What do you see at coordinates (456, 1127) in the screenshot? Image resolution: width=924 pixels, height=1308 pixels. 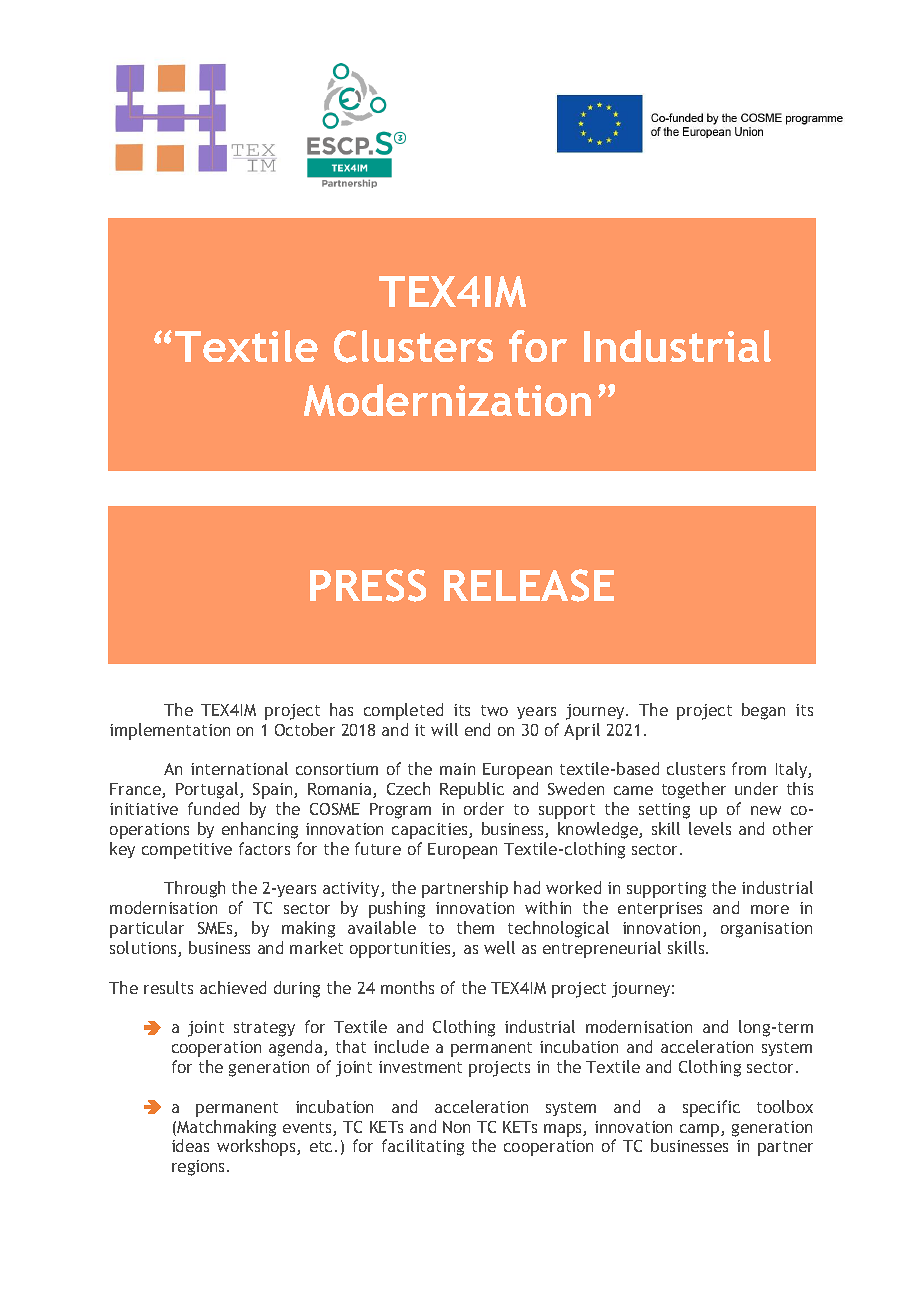 I see `Non` at bounding box center [456, 1127].
